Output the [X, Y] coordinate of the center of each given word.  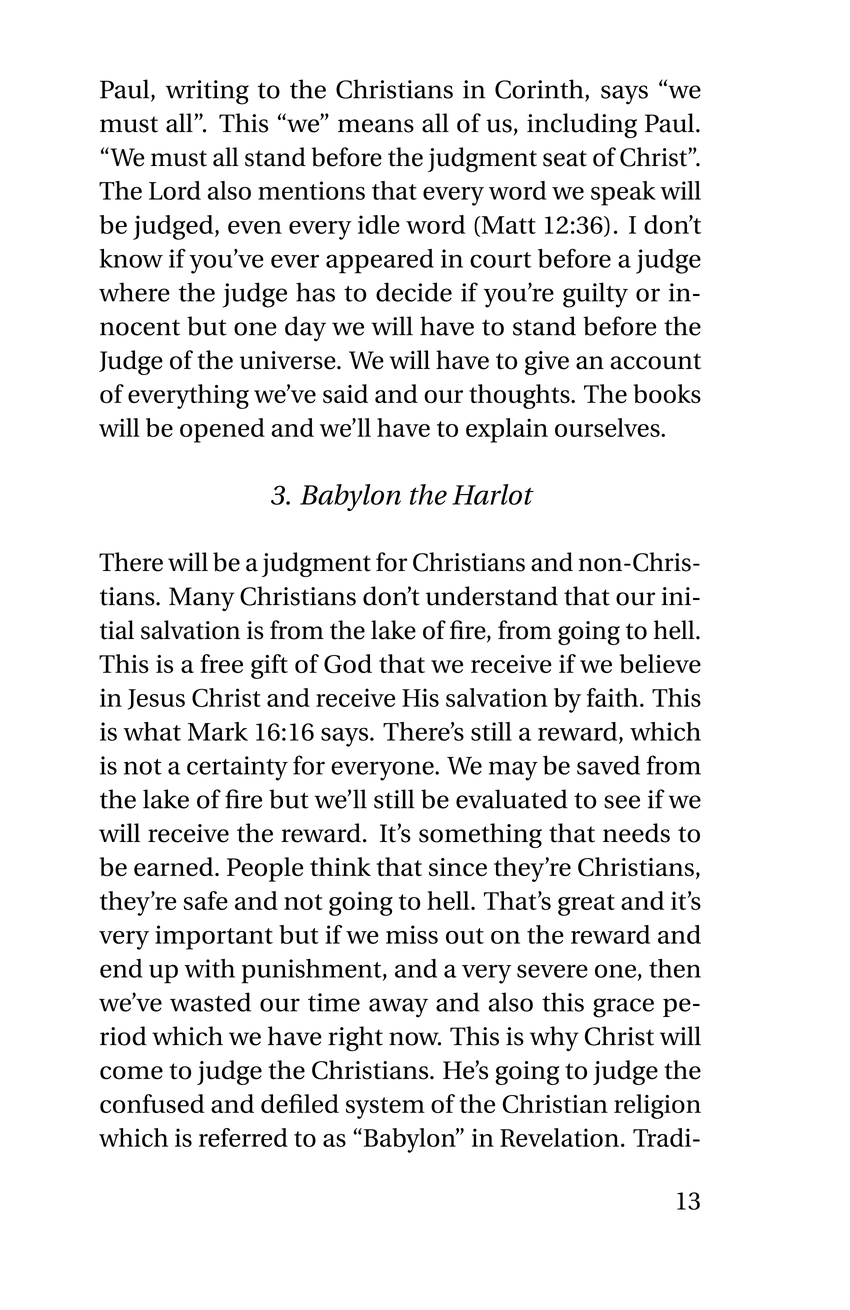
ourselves [608, 427]
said [345, 393]
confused [152, 1103]
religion [657, 1106]
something [480, 835]
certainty [237, 768]
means [376, 126]
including [582, 125]
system [385, 1108]
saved [608, 765]
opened [222, 430]
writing [207, 92]
